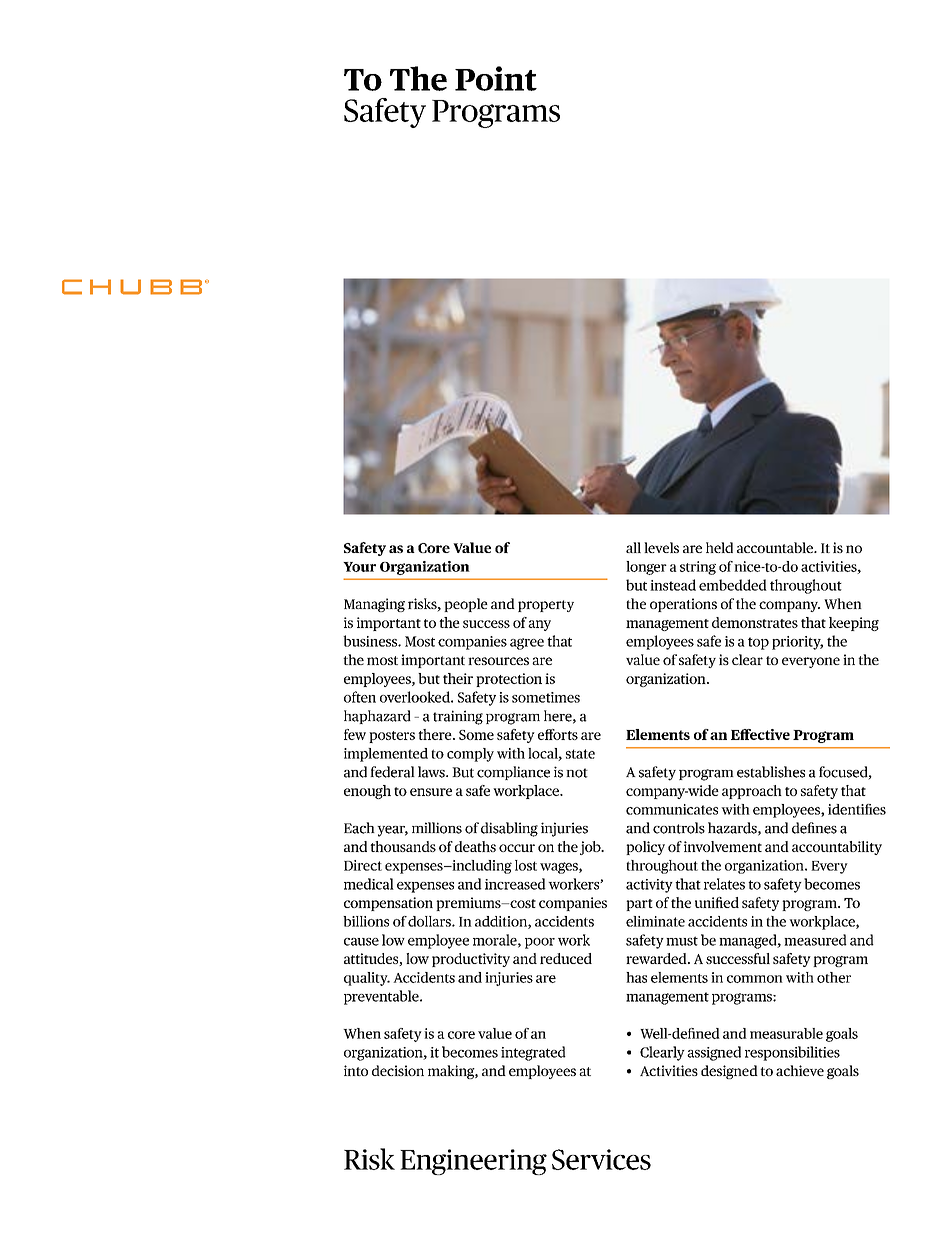  What do you see at coordinates (815, 940) in the screenshot?
I see `measured` at bounding box center [815, 940].
